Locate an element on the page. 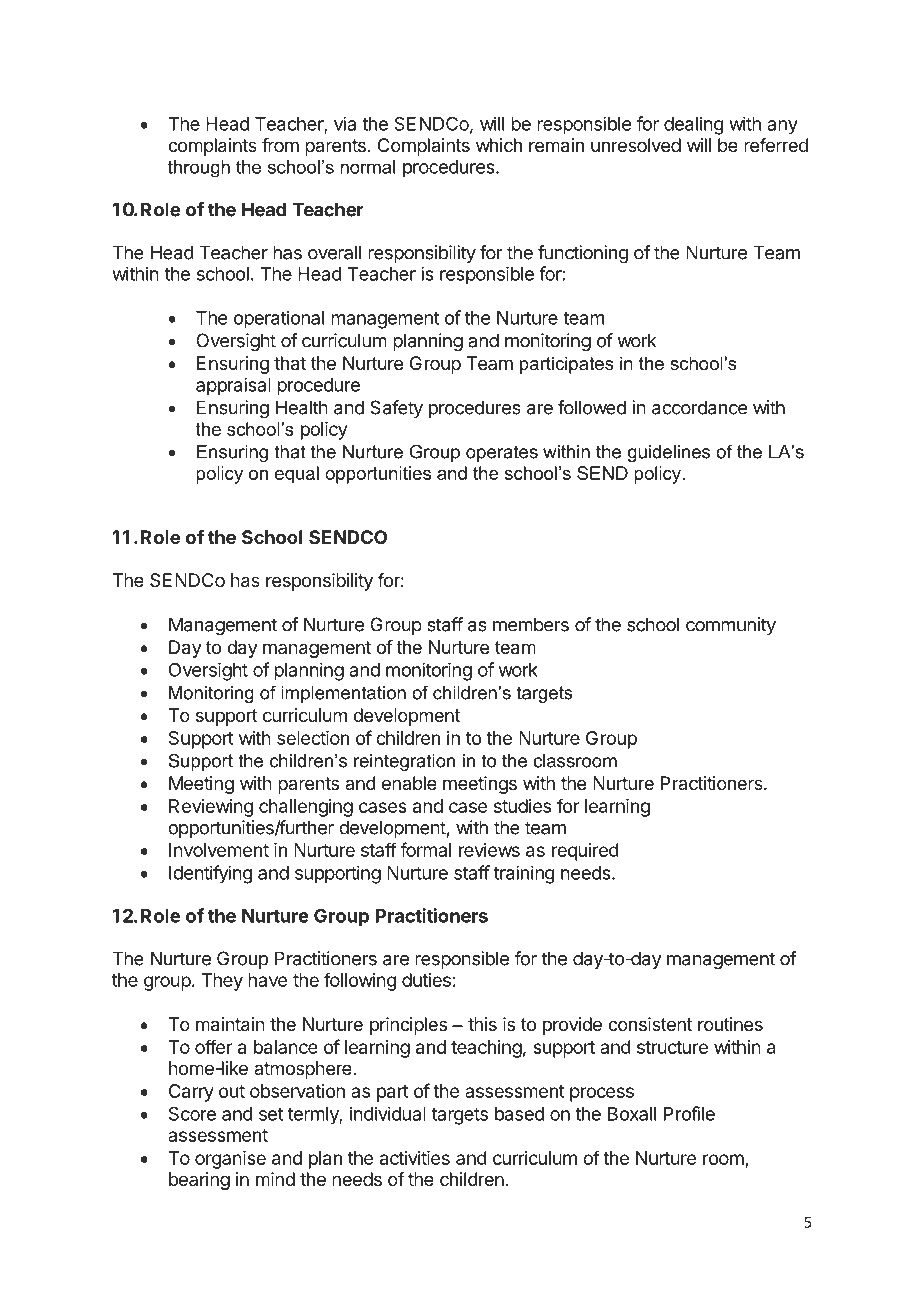 The image size is (924, 1308). dealing is located at coordinates (694, 125).
